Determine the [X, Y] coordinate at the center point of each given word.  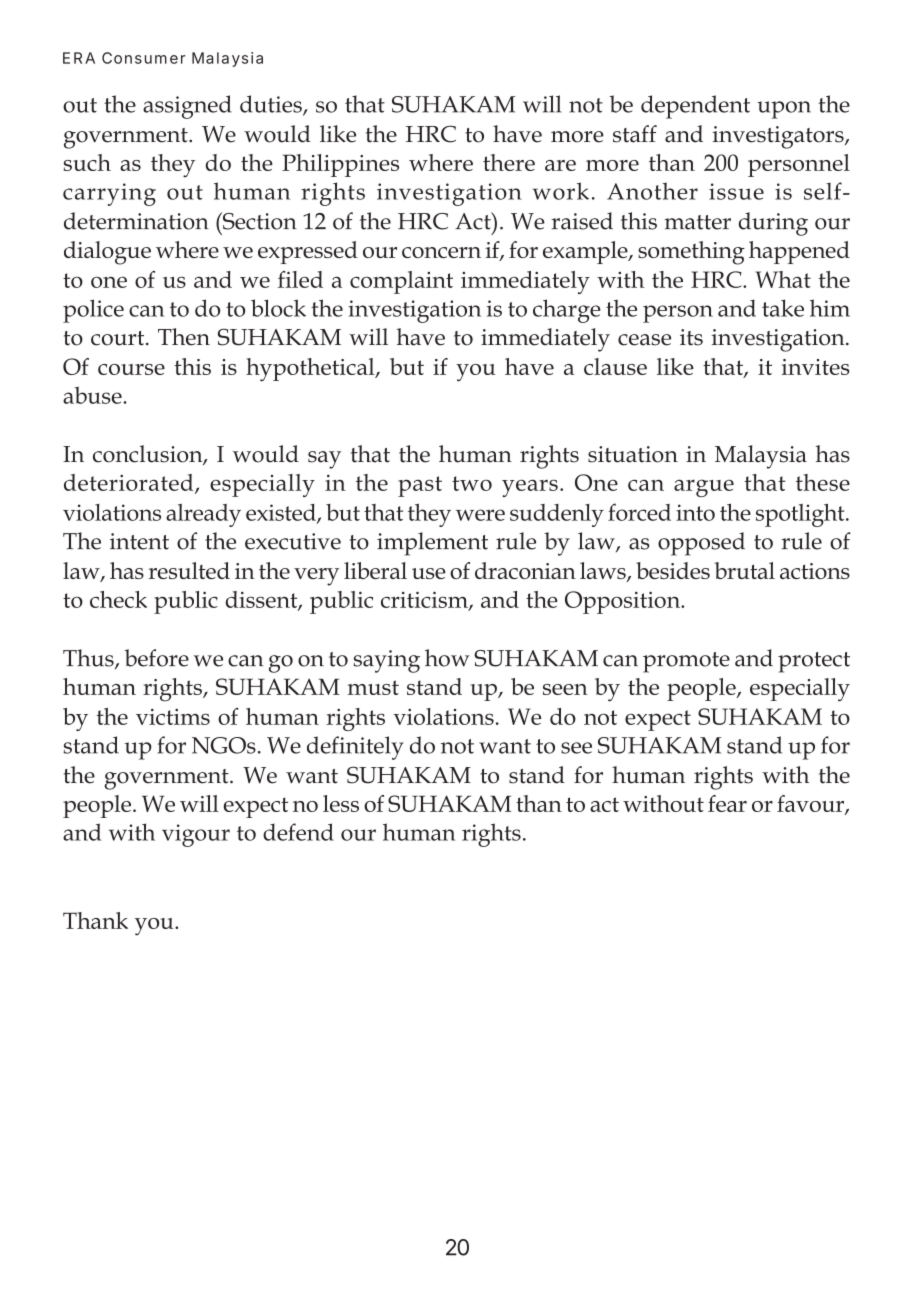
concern [441, 252]
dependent [695, 107]
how [447, 658]
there [509, 162]
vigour [196, 835]
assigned [187, 107]
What [783, 279]
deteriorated [130, 483]
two [472, 483]
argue [704, 488]
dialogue [107, 253]
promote [686, 662]
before [156, 658]
